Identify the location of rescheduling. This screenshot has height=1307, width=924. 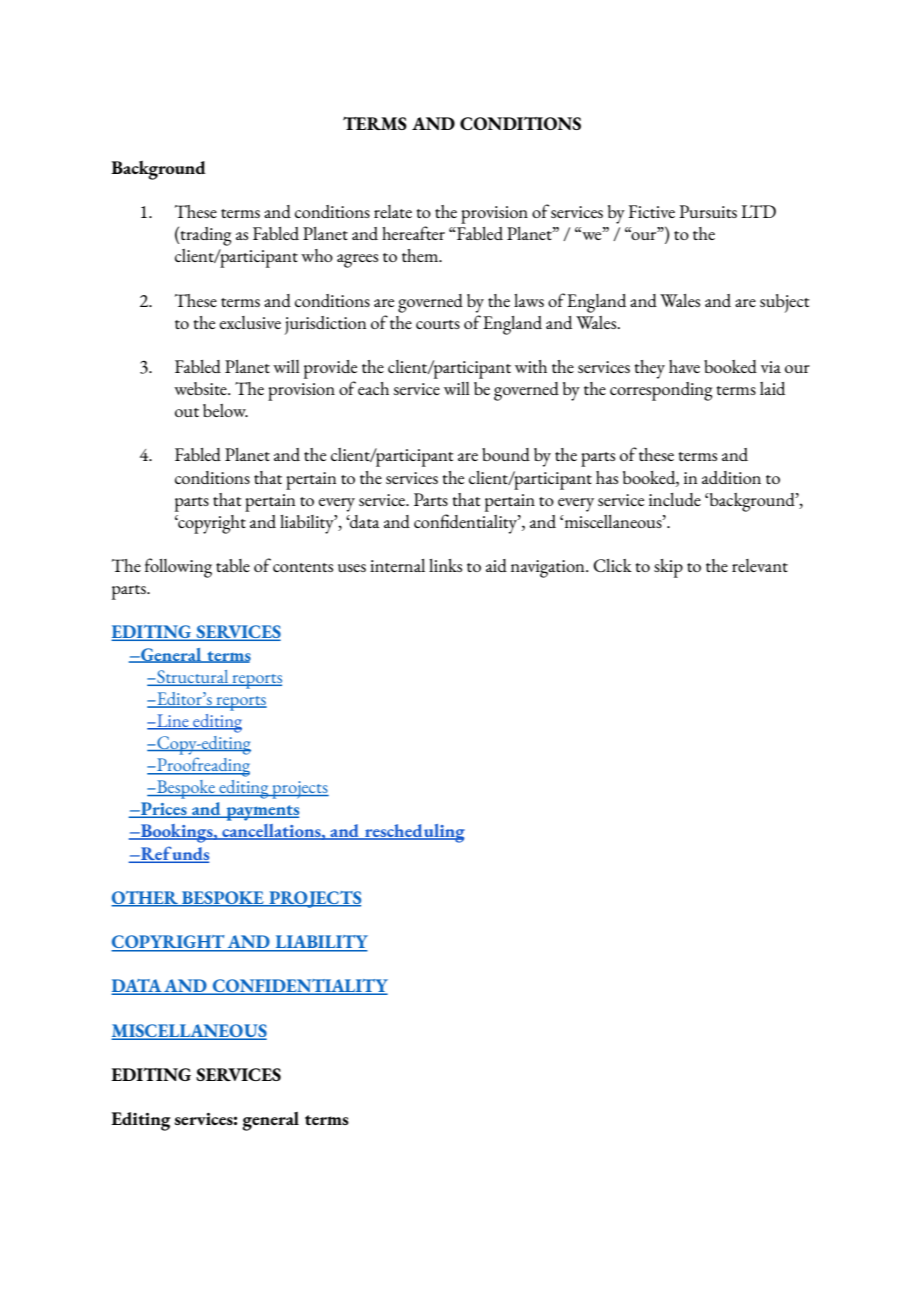
(414, 833).
